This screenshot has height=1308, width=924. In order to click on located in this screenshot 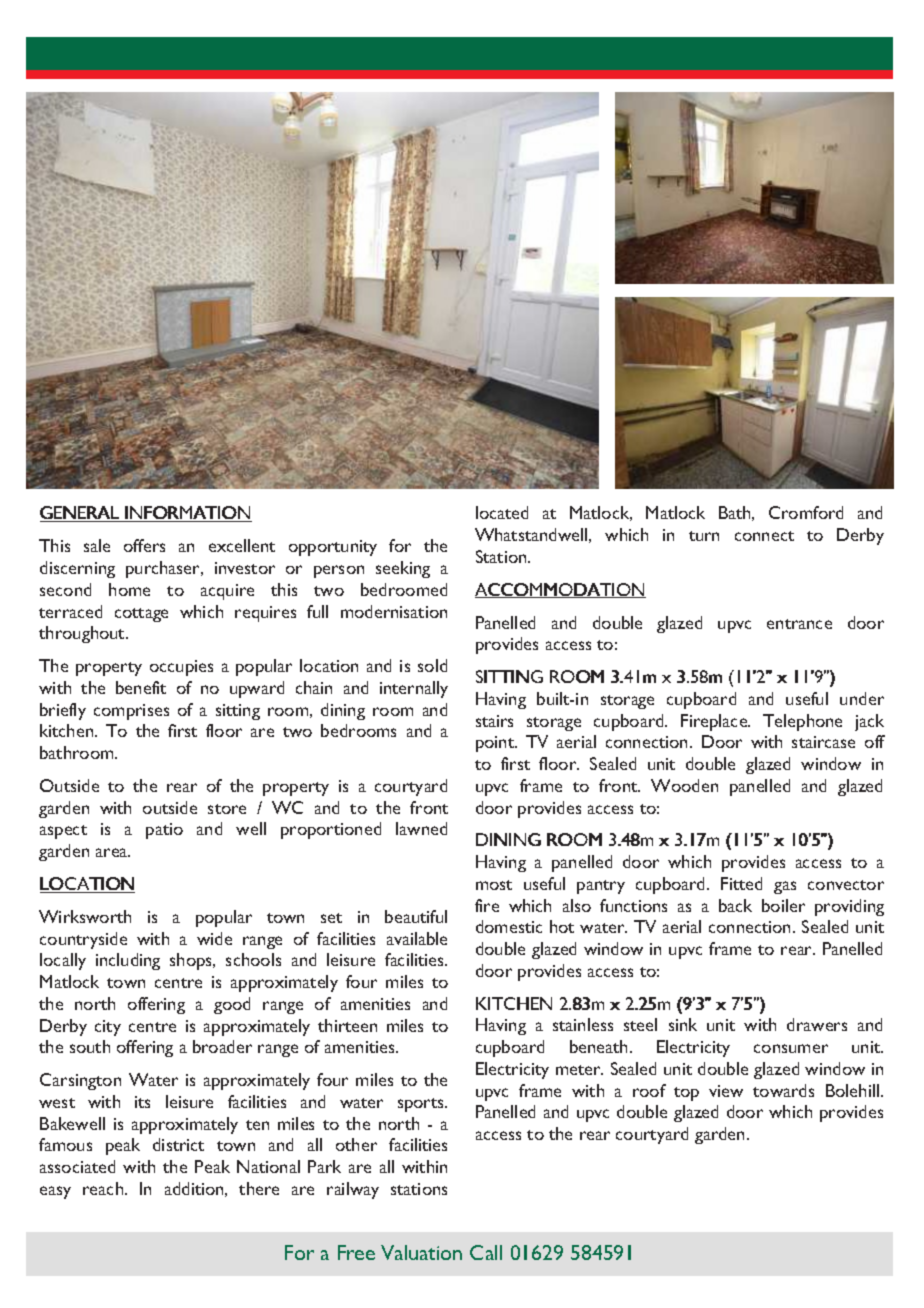, I will do `click(502, 512)`.
